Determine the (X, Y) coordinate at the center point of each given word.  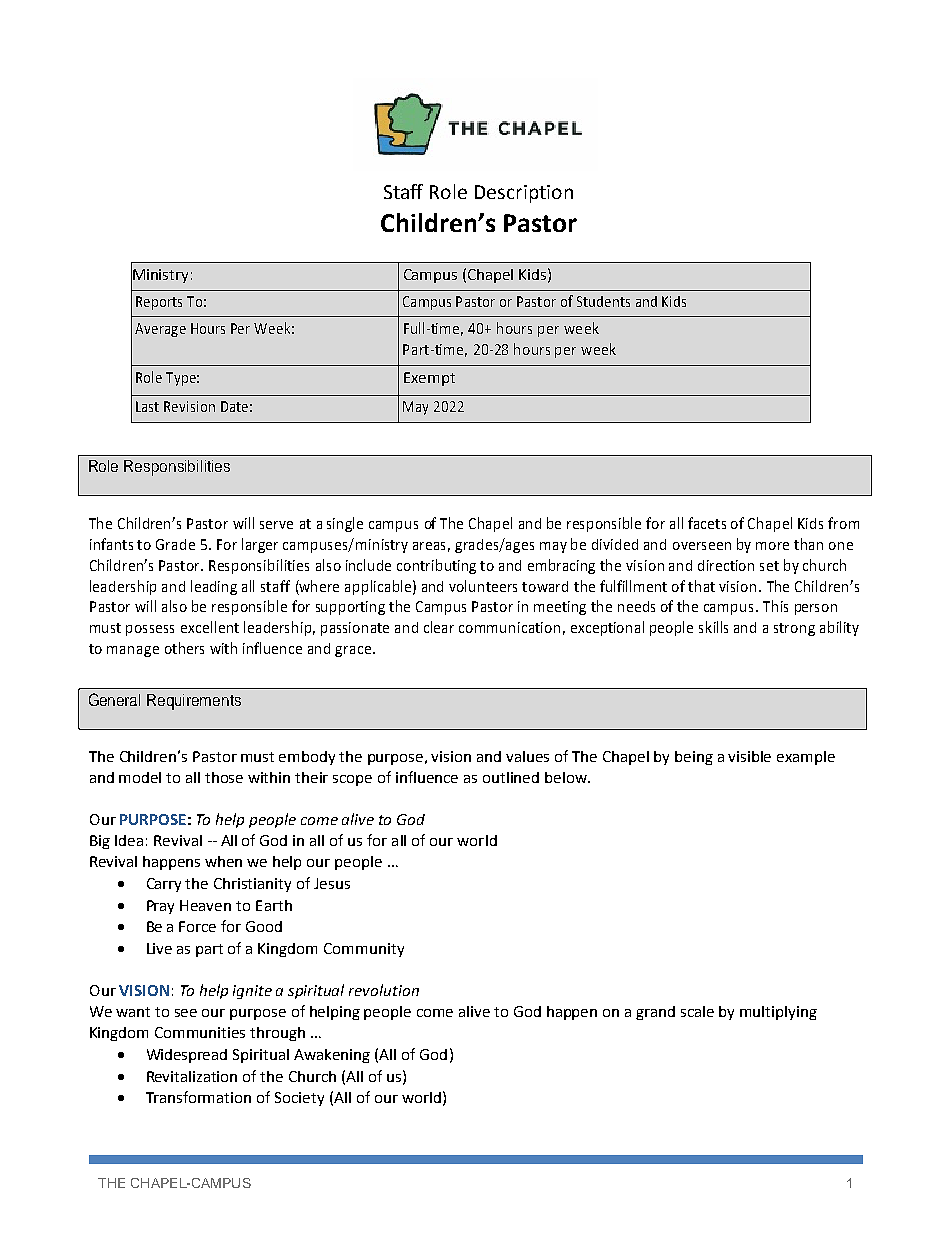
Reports (159, 303)
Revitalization (192, 1076)
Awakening (332, 1056)
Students (603, 301)
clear (439, 627)
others (184, 648)
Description (524, 194)
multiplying (778, 1013)
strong (794, 629)
